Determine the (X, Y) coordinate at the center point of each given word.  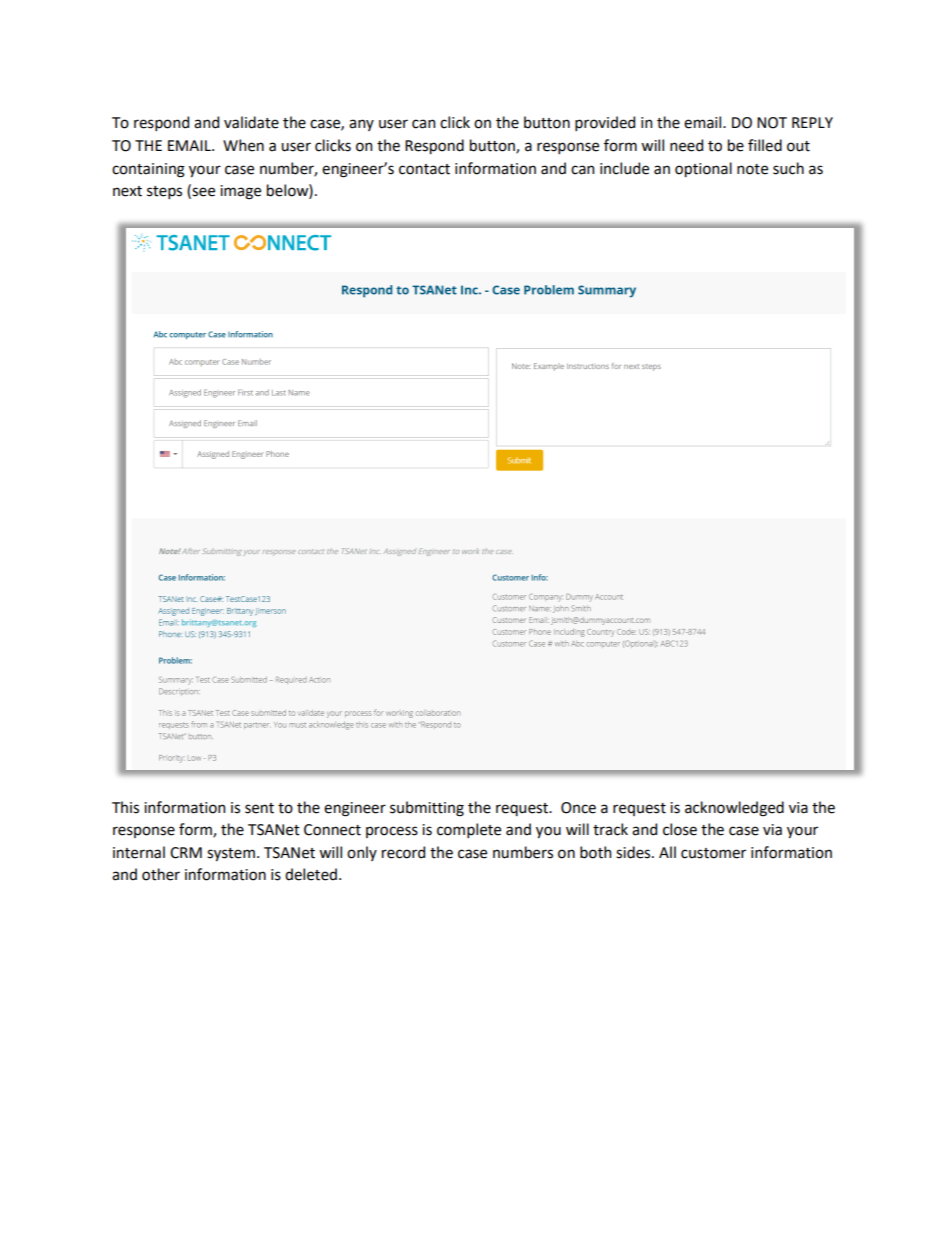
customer (713, 853)
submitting (427, 809)
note (752, 169)
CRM (186, 853)
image (240, 192)
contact (424, 169)
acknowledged (734, 809)
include (624, 168)
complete (469, 830)
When (243, 145)
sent (259, 808)
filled (765, 145)
